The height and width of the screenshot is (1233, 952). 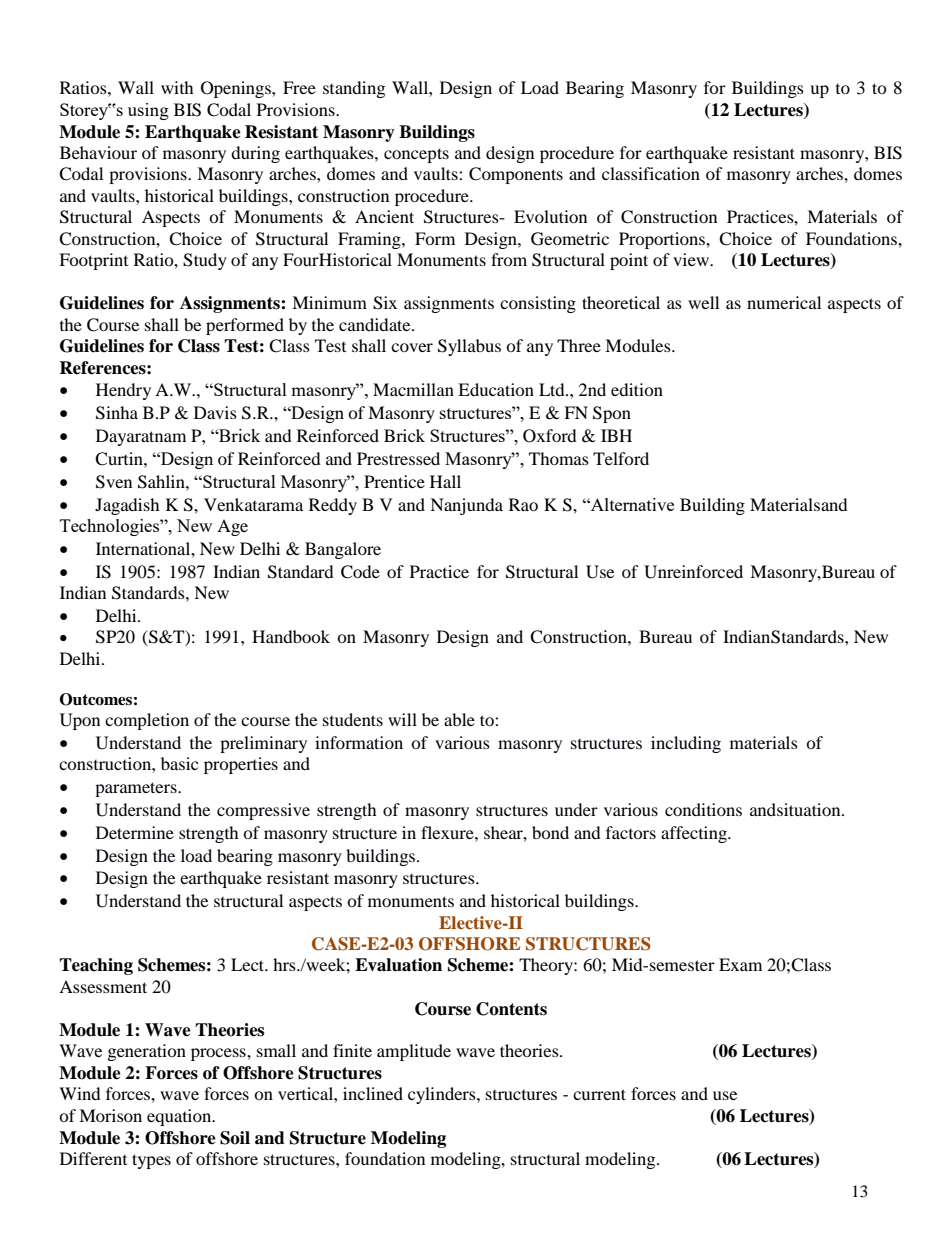 What do you see at coordinates (416, 155) in the screenshot?
I see `concepts` at bounding box center [416, 155].
